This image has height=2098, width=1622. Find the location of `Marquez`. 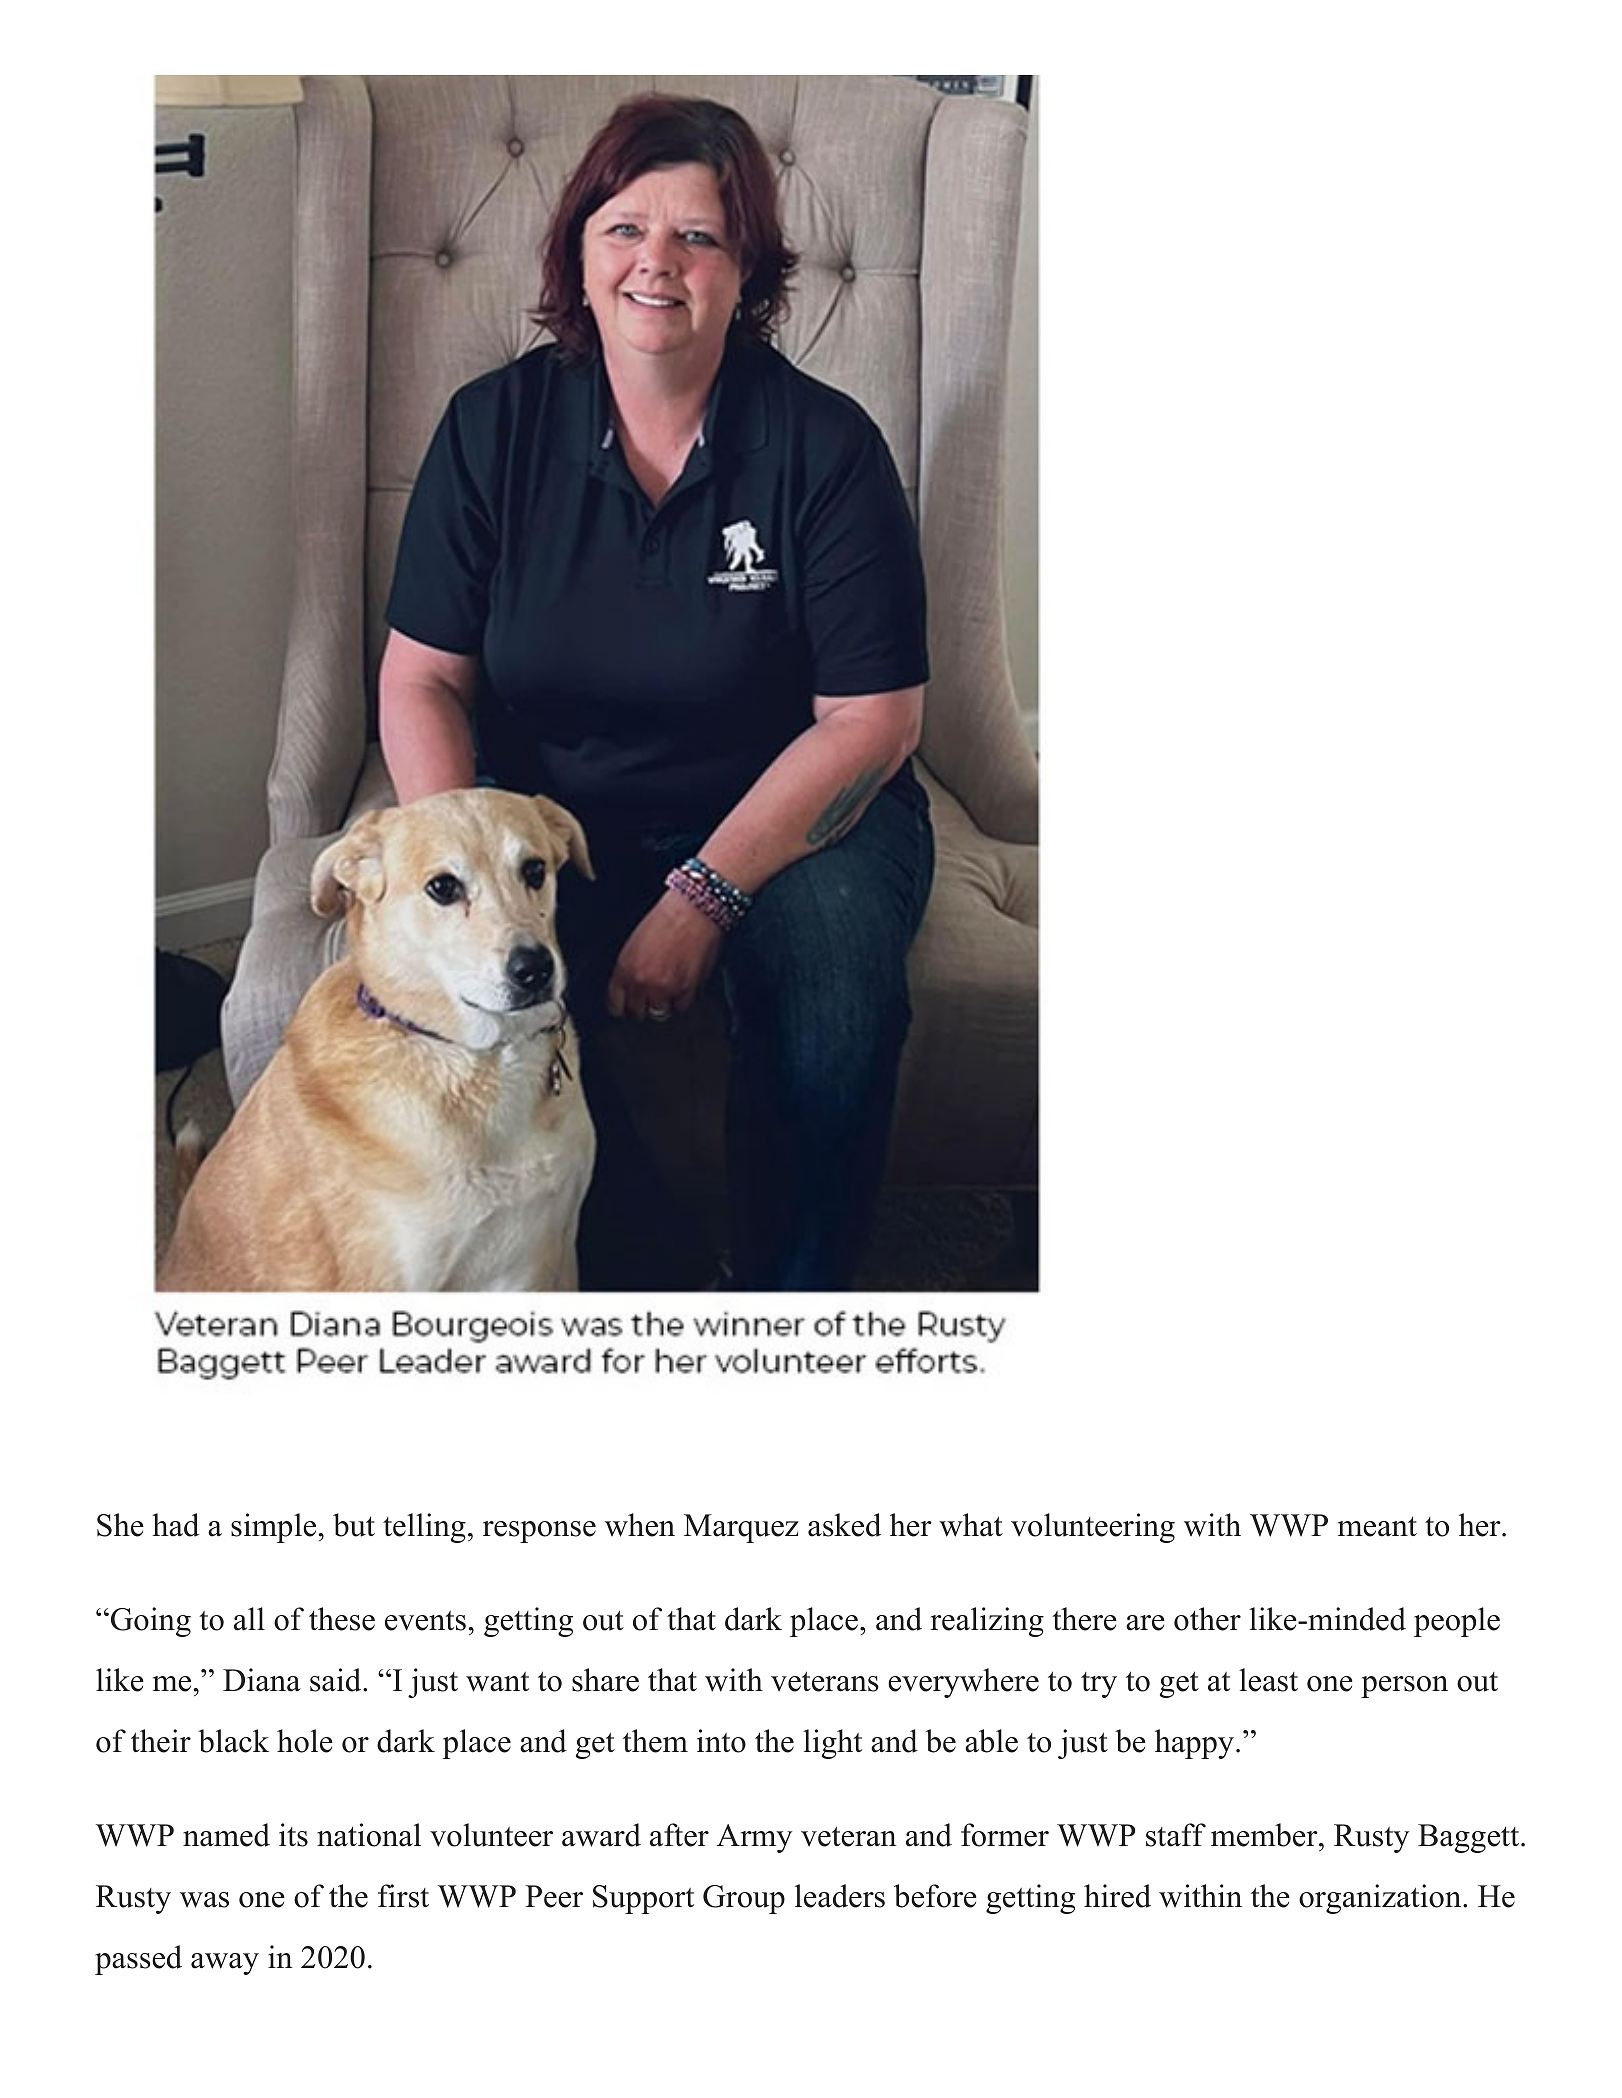

Marquez is located at coordinates (741, 1528).
